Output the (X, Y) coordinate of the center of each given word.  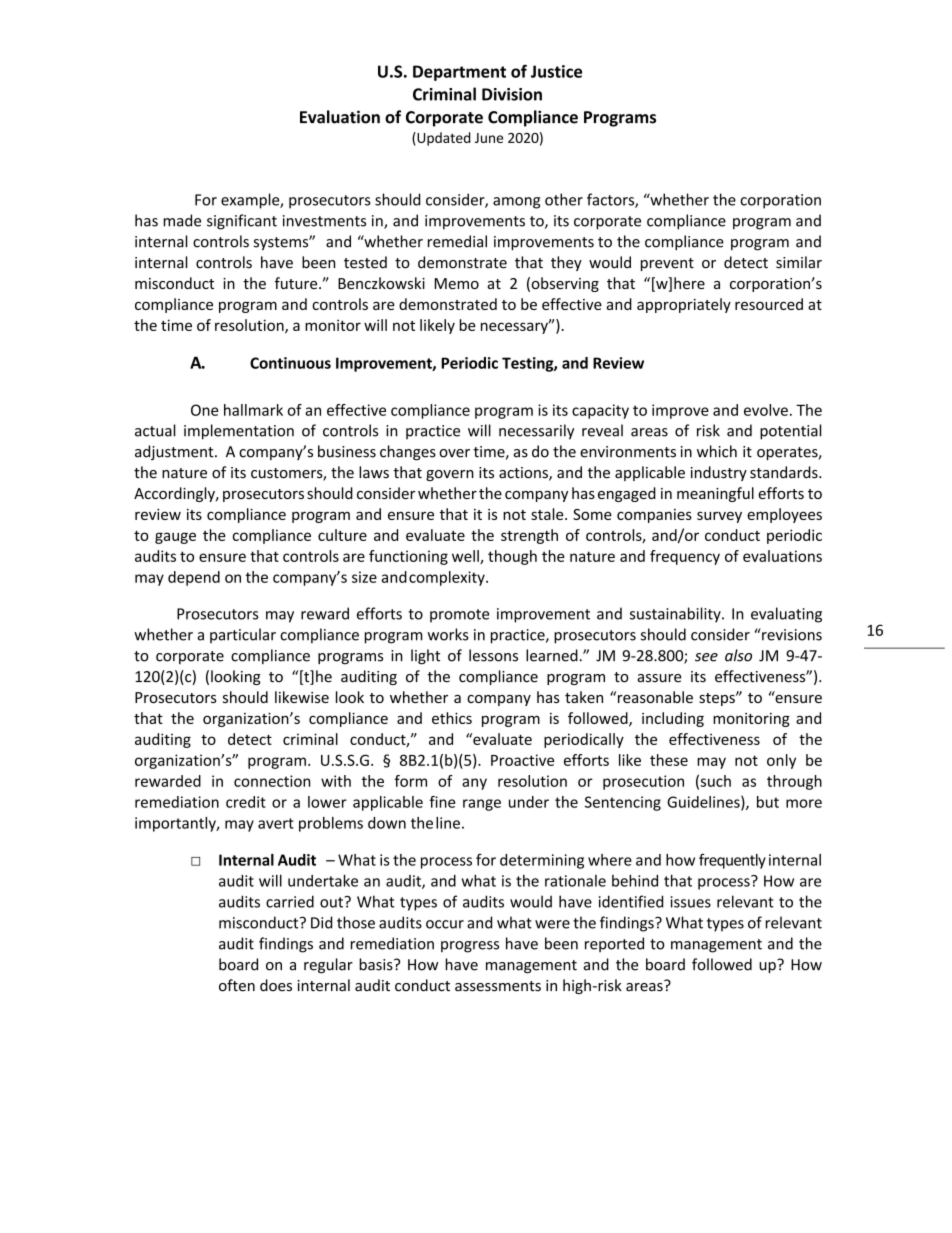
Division (512, 94)
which (717, 451)
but (768, 802)
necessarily (536, 432)
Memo (457, 283)
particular (243, 635)
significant (242, 222)
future (297, 283)
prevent (667, 264)
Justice (556, 71)
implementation (239, 432)
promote (459, 616)
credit (246, 802)
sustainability (676, 615)
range (482, 805)
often (237, 985)
